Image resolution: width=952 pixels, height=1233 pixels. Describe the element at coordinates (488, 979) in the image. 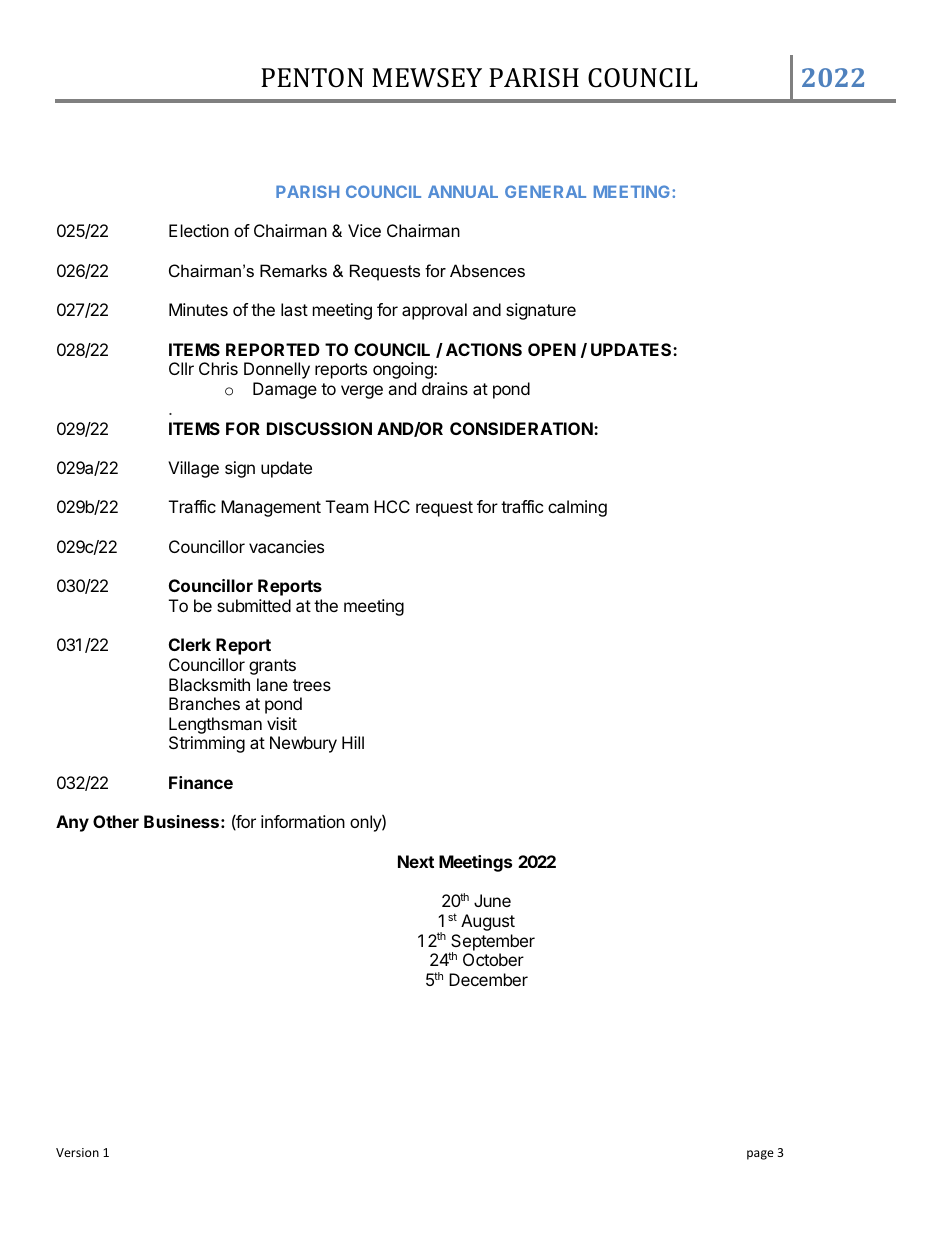

I see `December` at that location.
